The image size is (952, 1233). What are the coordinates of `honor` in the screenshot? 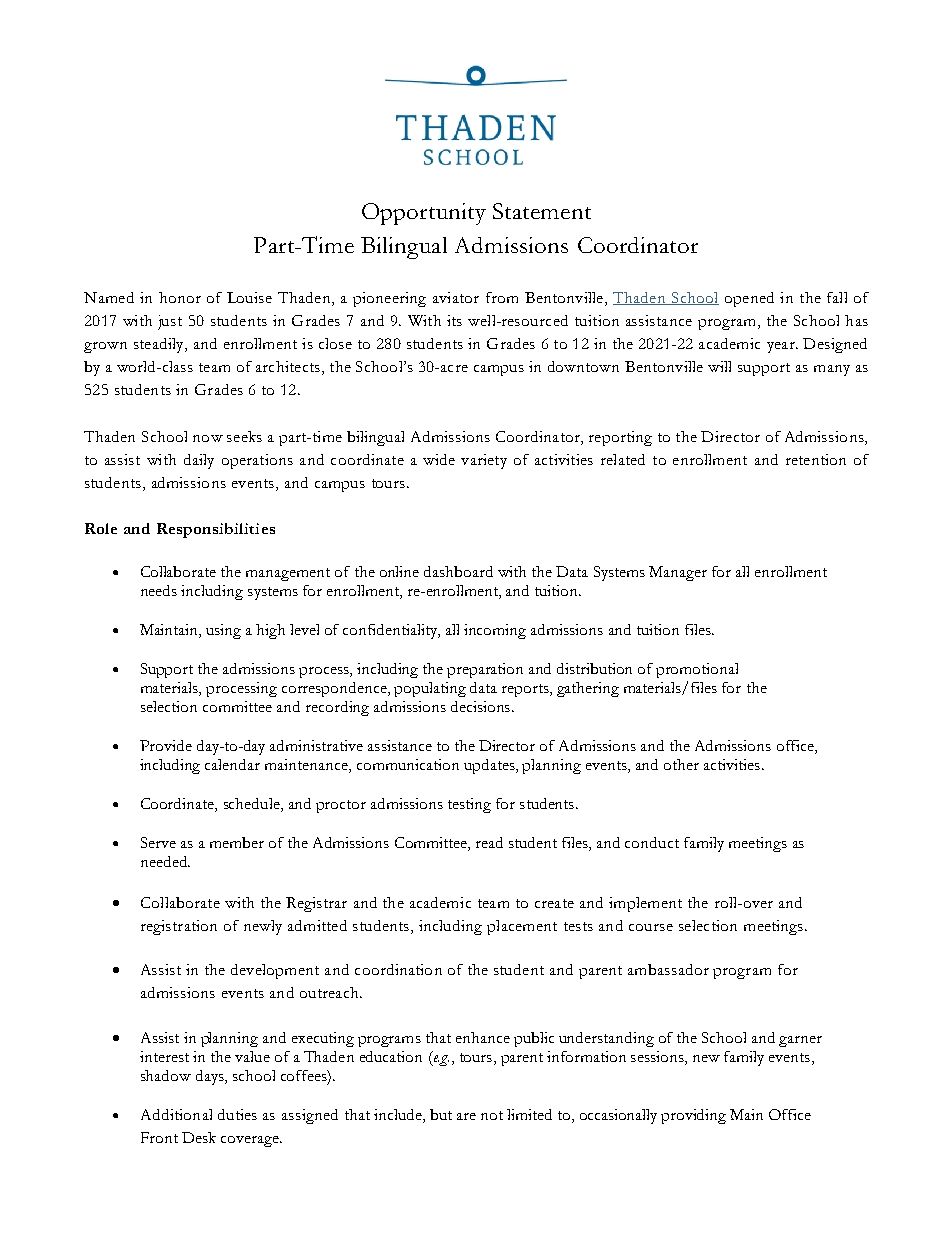 It's located at (180, 297).
